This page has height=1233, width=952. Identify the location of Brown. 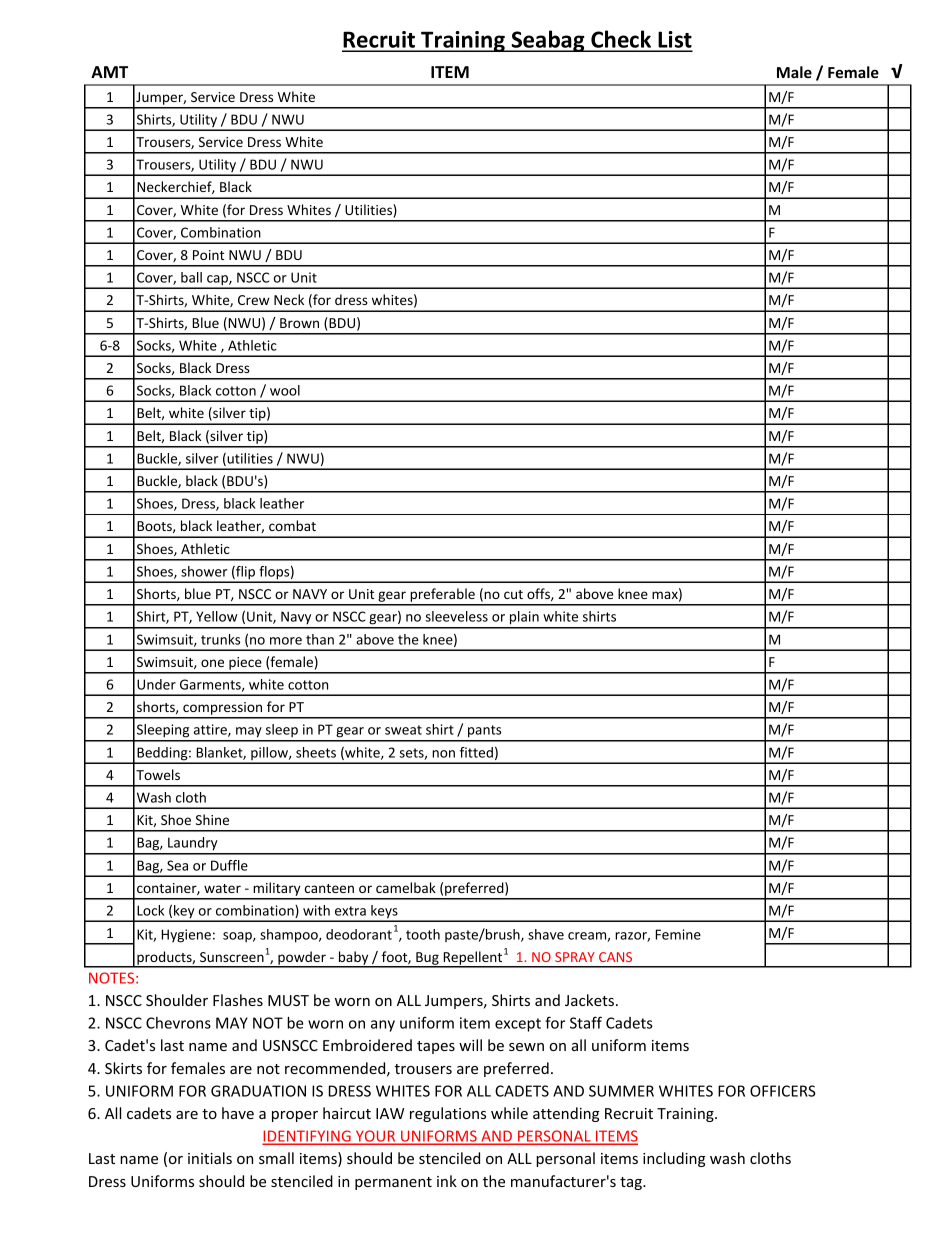
(299, 323).
